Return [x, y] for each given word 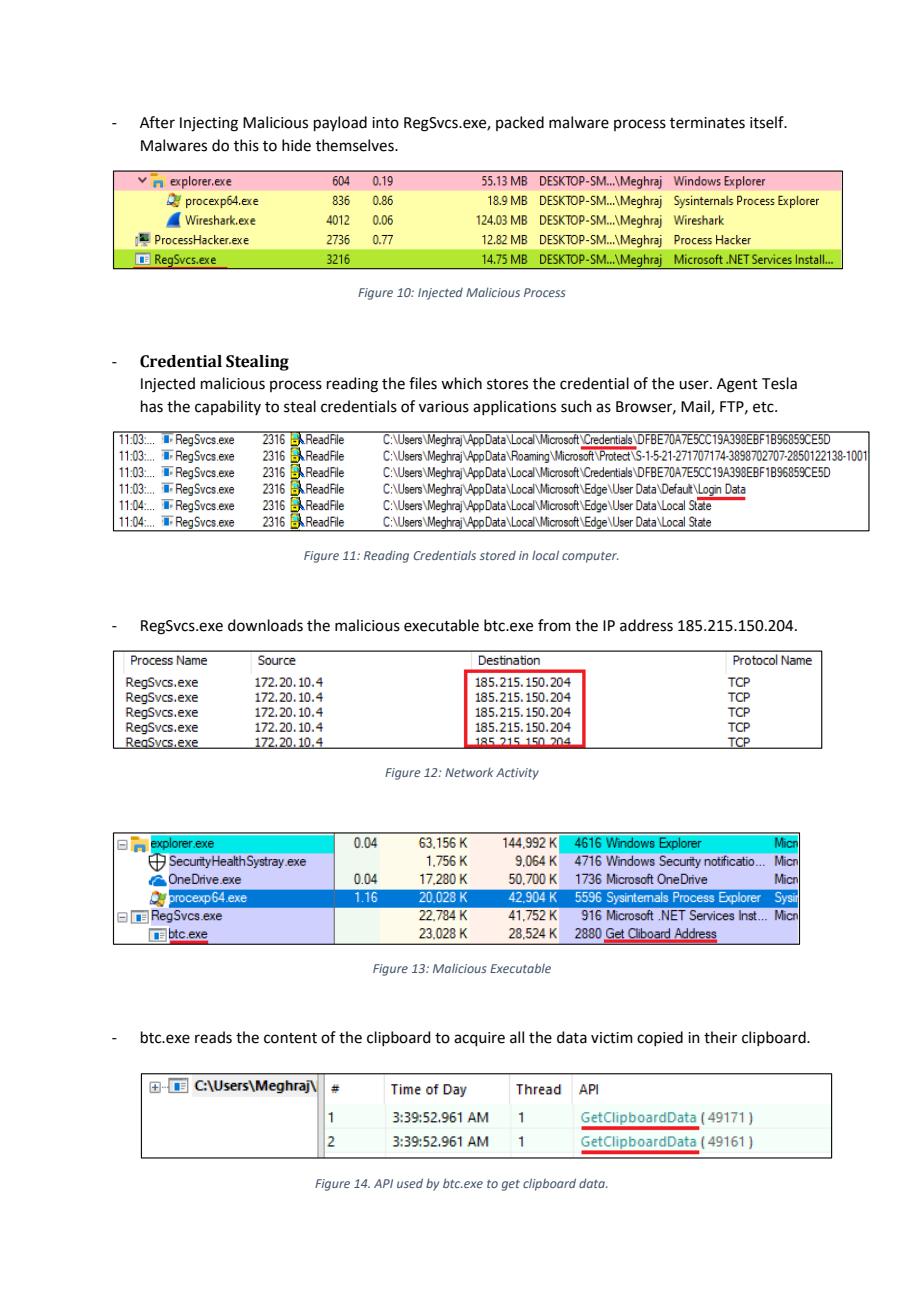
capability [228, 407]
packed [520, 123]
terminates [707, 123]
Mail [696, 407]
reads [213, 1037]
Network [469, 772]
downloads [265, 625]
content [290, 1038]
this [246, 145]
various [444, 407]
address [646, 625]
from [554, 625]
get [511, 1185]
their [720, 1037]
